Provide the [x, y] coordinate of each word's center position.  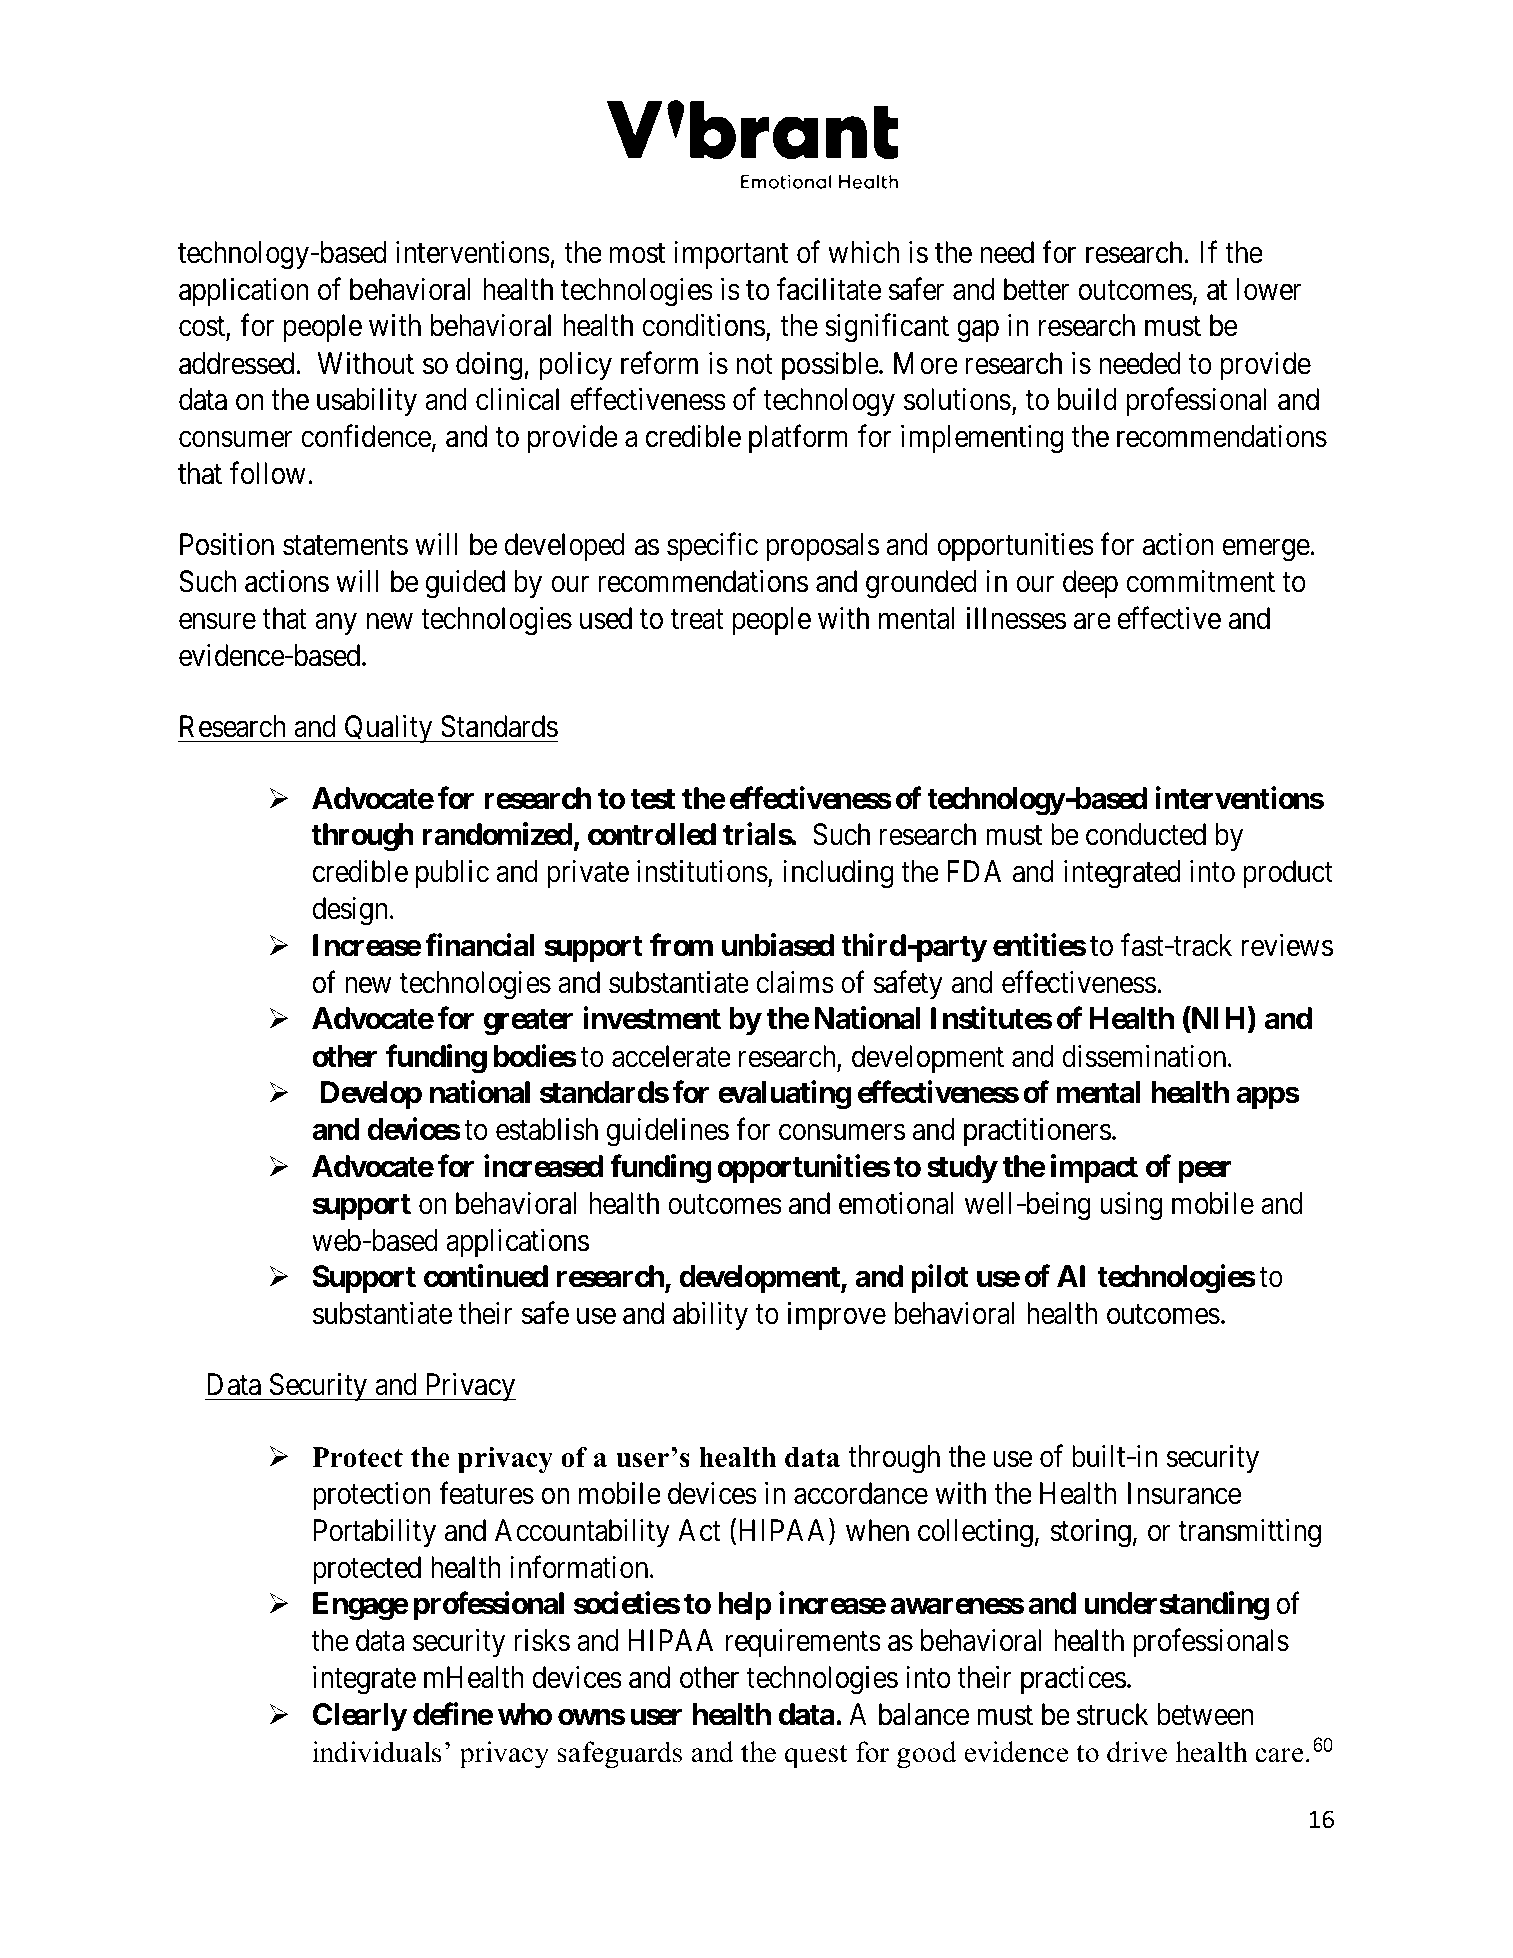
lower [1269, 289]
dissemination [1145, 1056]
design [352, 911]
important [731, 255]
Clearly [360, 1717]
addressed [236, 363]
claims [795, 982]
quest [816, 1756]
